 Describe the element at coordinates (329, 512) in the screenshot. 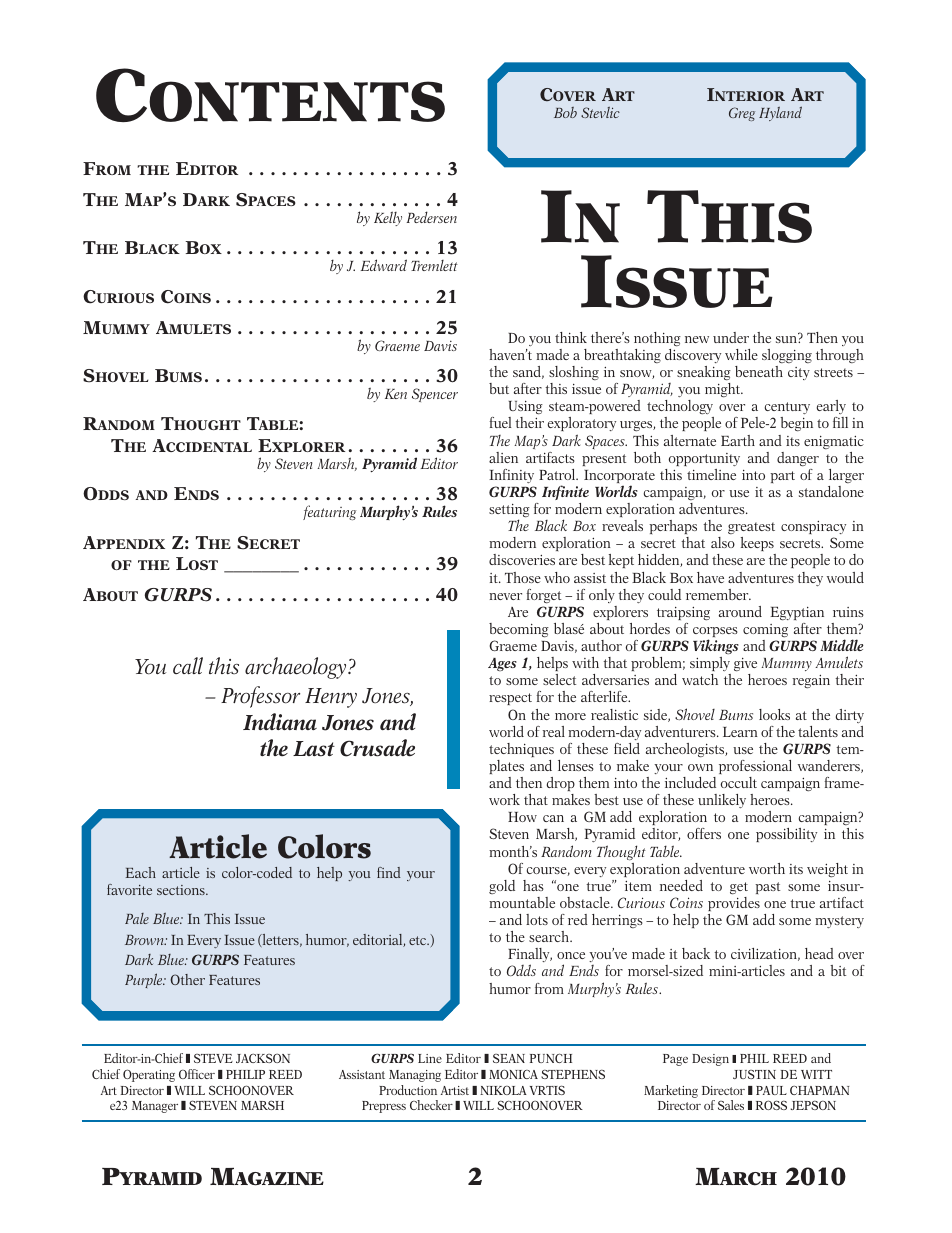

I see `featuring` at that location.
